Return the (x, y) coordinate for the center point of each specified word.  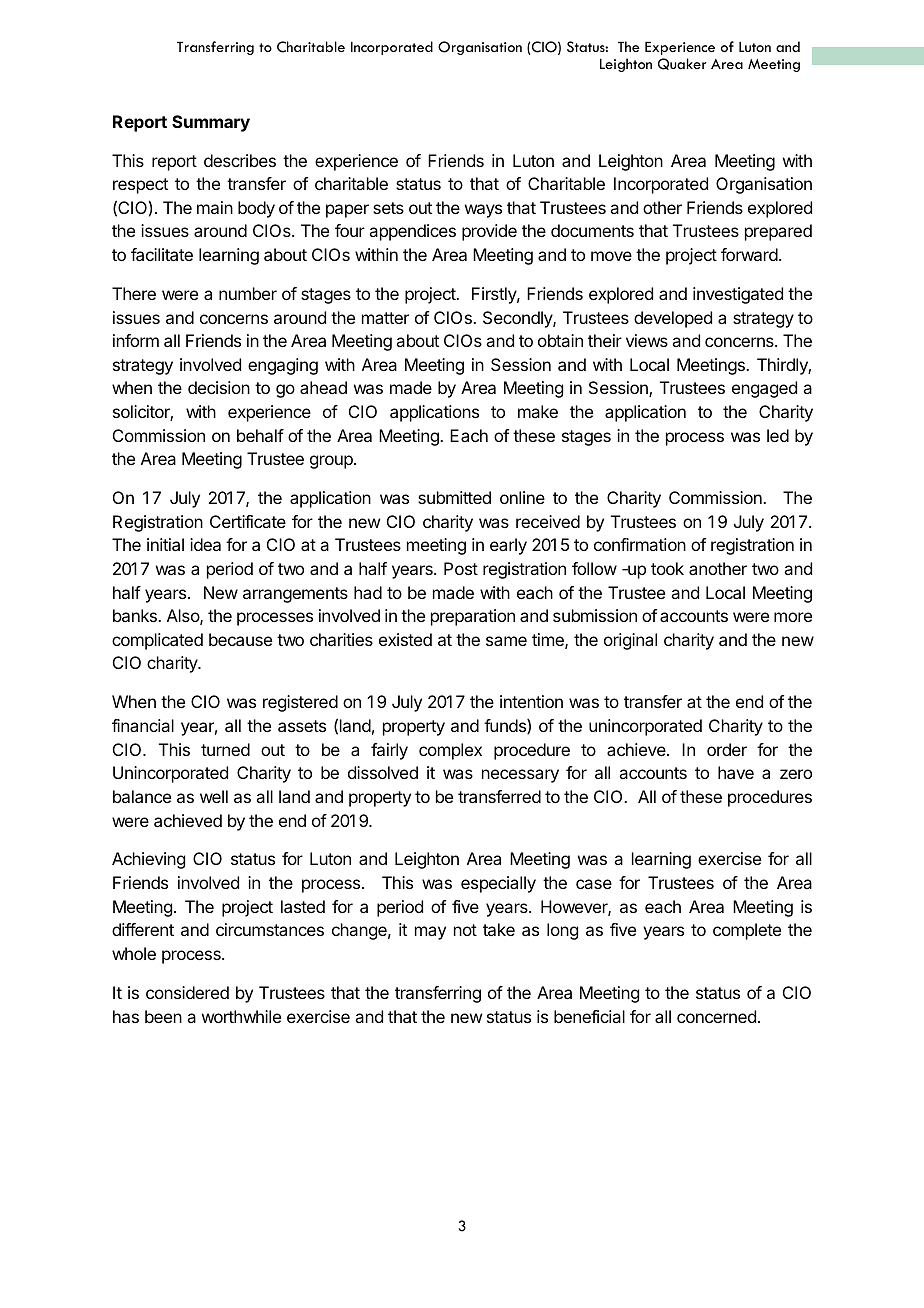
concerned (716, 1016)
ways (483, 211)
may (430, 933)
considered (187, 992)
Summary (211, 123)
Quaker (682, 64)
